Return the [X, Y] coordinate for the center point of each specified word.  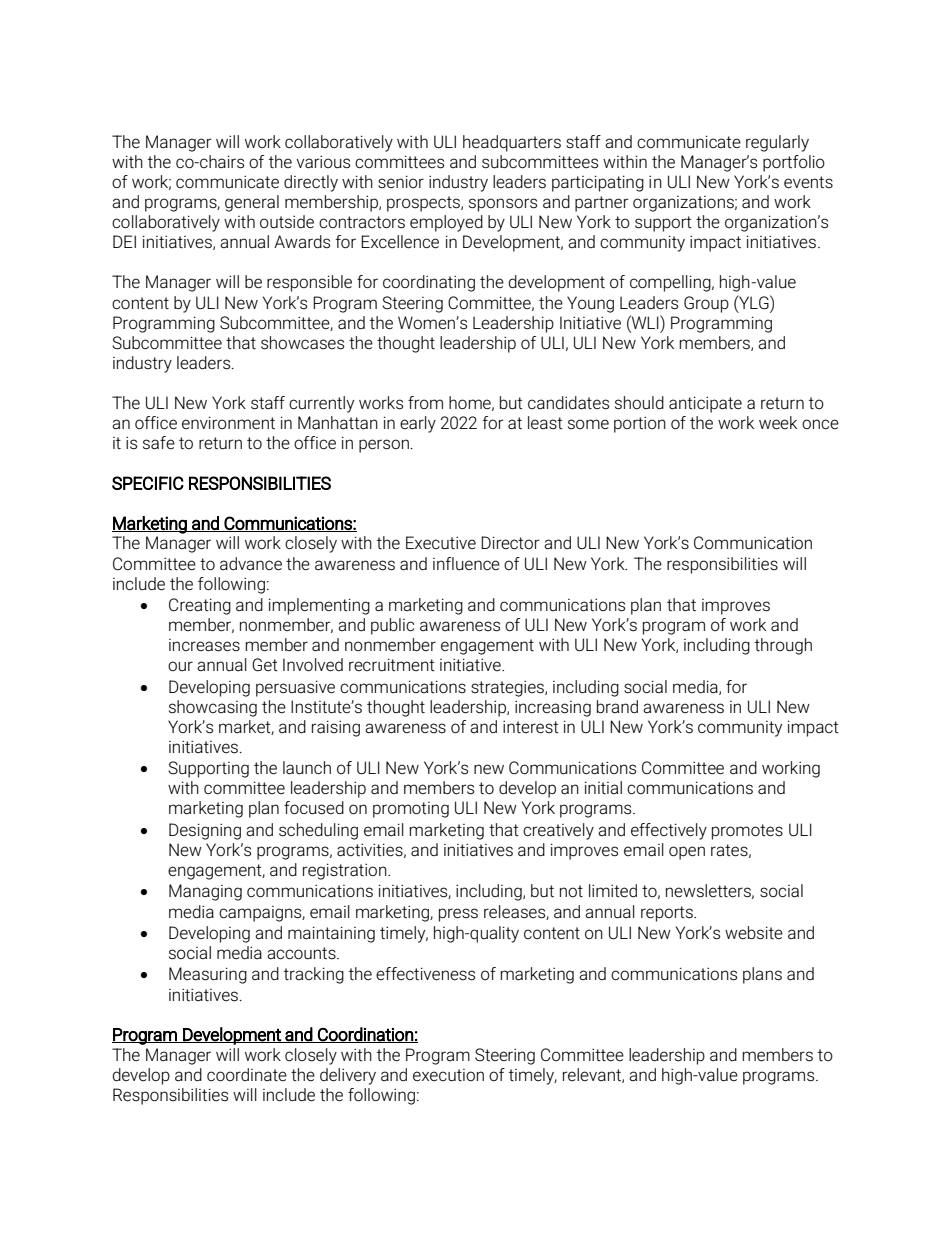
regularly [777, 143]
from [425, 402]
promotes [747, 832]
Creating [200, 606]
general [252, 203]
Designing [205, 831]
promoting [411, 810]
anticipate [705, 404]
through [783, 646]
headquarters [512, 143]
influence [466, 564]
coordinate [247, 1075]
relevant [593, 1075]
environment [228, 423]
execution [448, 1075]
